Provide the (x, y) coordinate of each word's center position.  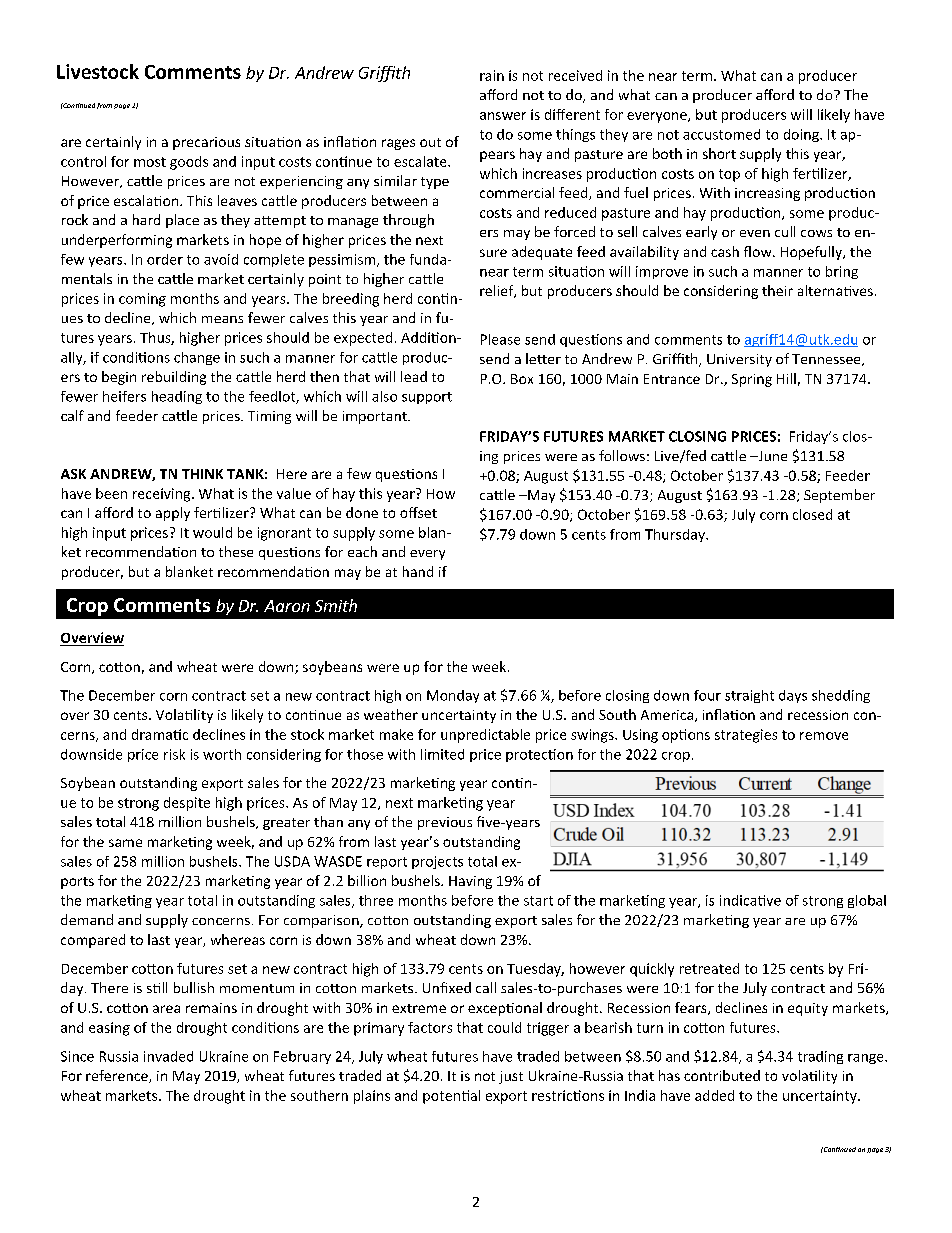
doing (802, 135)
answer (503, 116)
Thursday (676, 535)
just (511, 1077)
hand (418, 571)
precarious (206, 143)
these (236, 551)
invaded (168, 1056)
